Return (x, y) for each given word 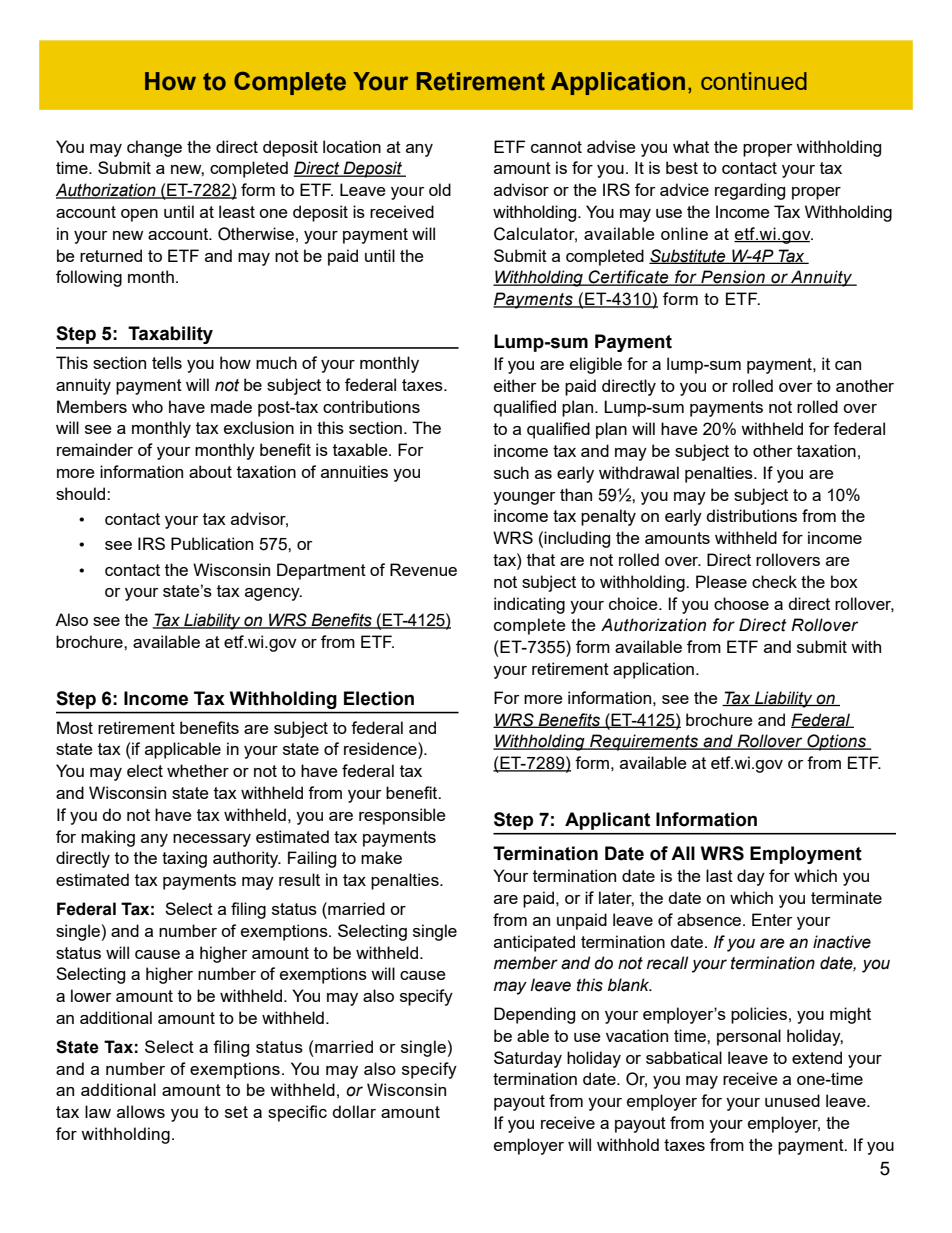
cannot (556, 147)
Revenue (423, 569)
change (154, 148)
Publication (212, 543)
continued (754, 81)
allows (141, 1111)
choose (741, 603)
